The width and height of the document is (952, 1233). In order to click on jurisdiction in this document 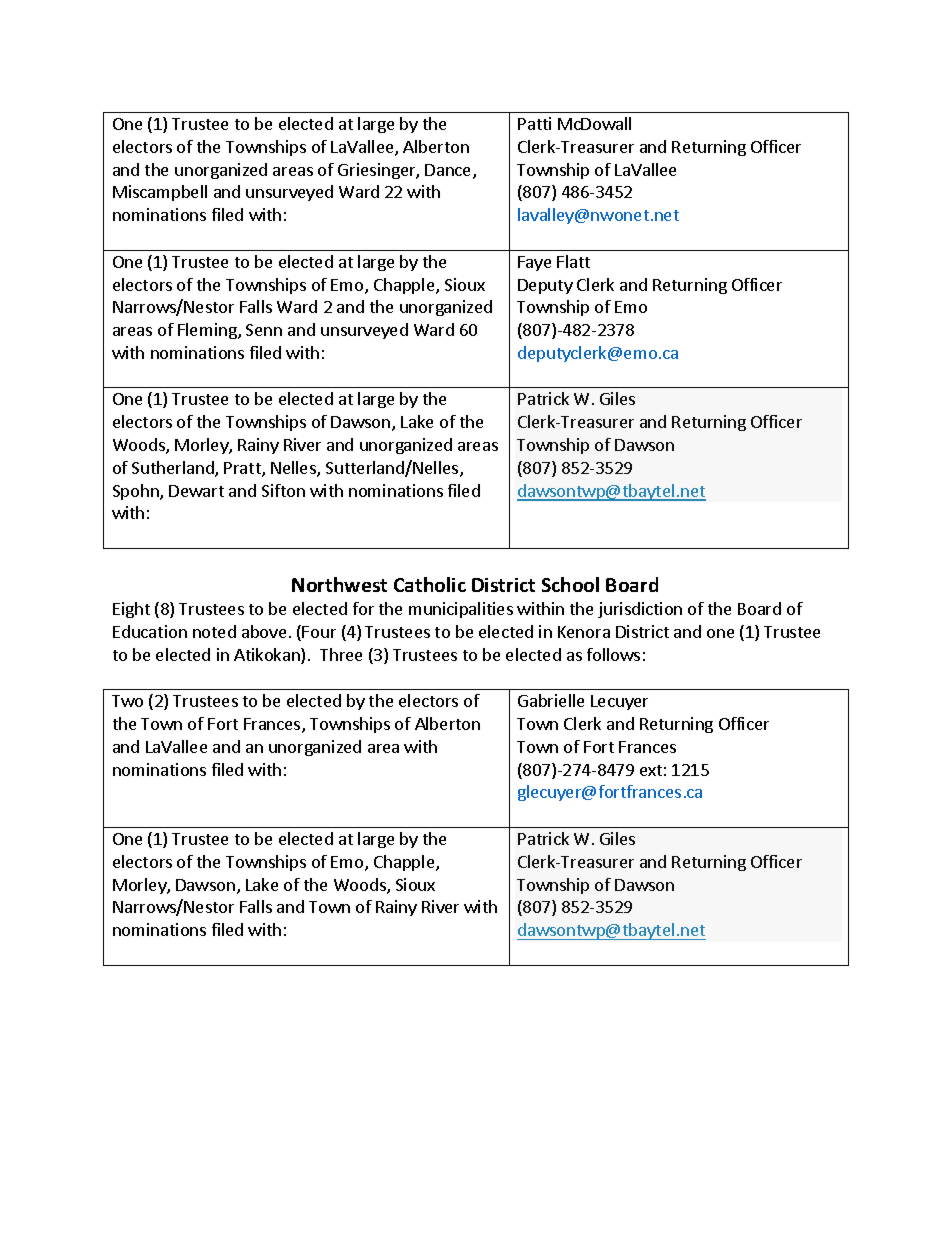, I will do `click(640, 610)`.
